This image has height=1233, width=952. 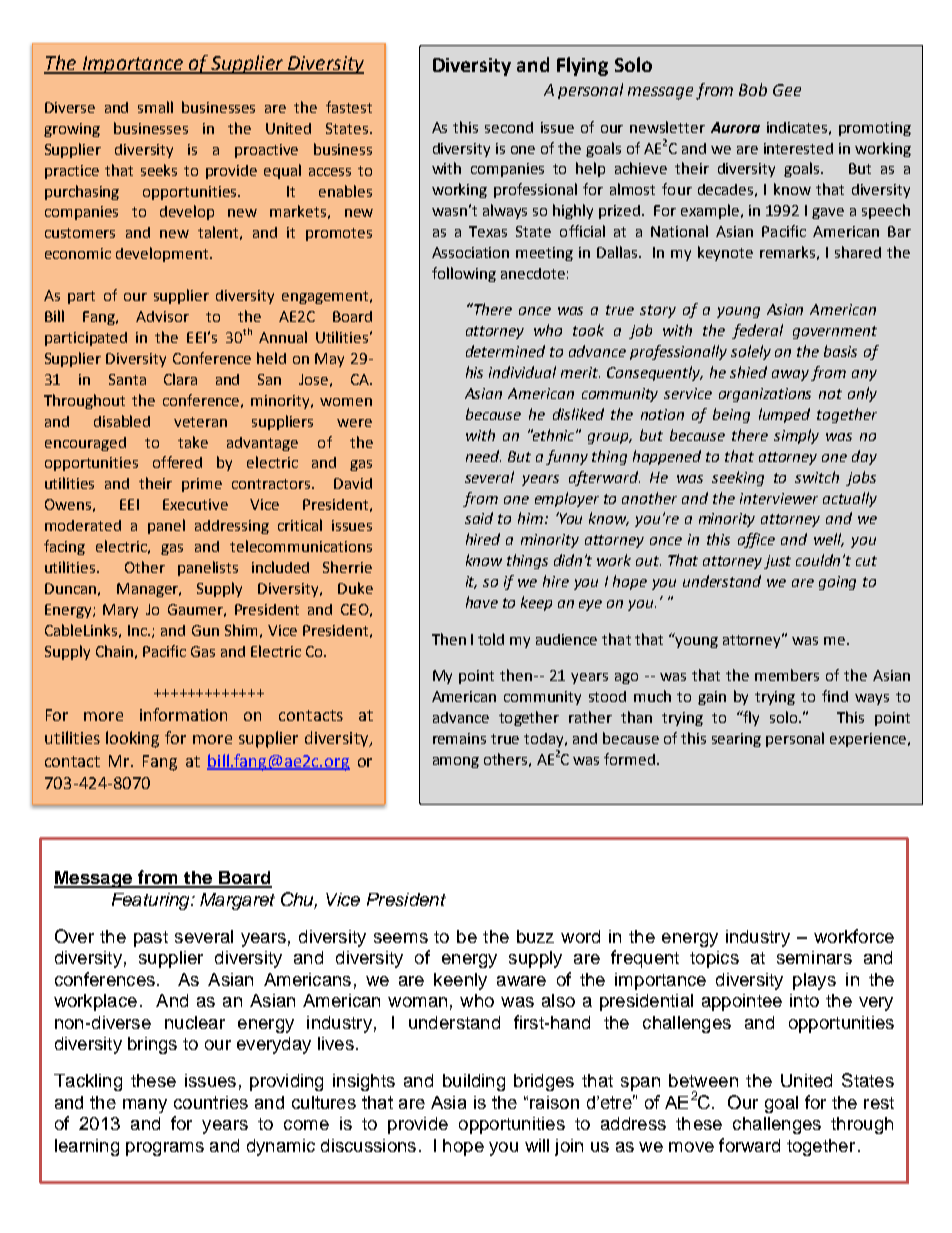 I want to click on Gee, so click(x=787, y=90).
